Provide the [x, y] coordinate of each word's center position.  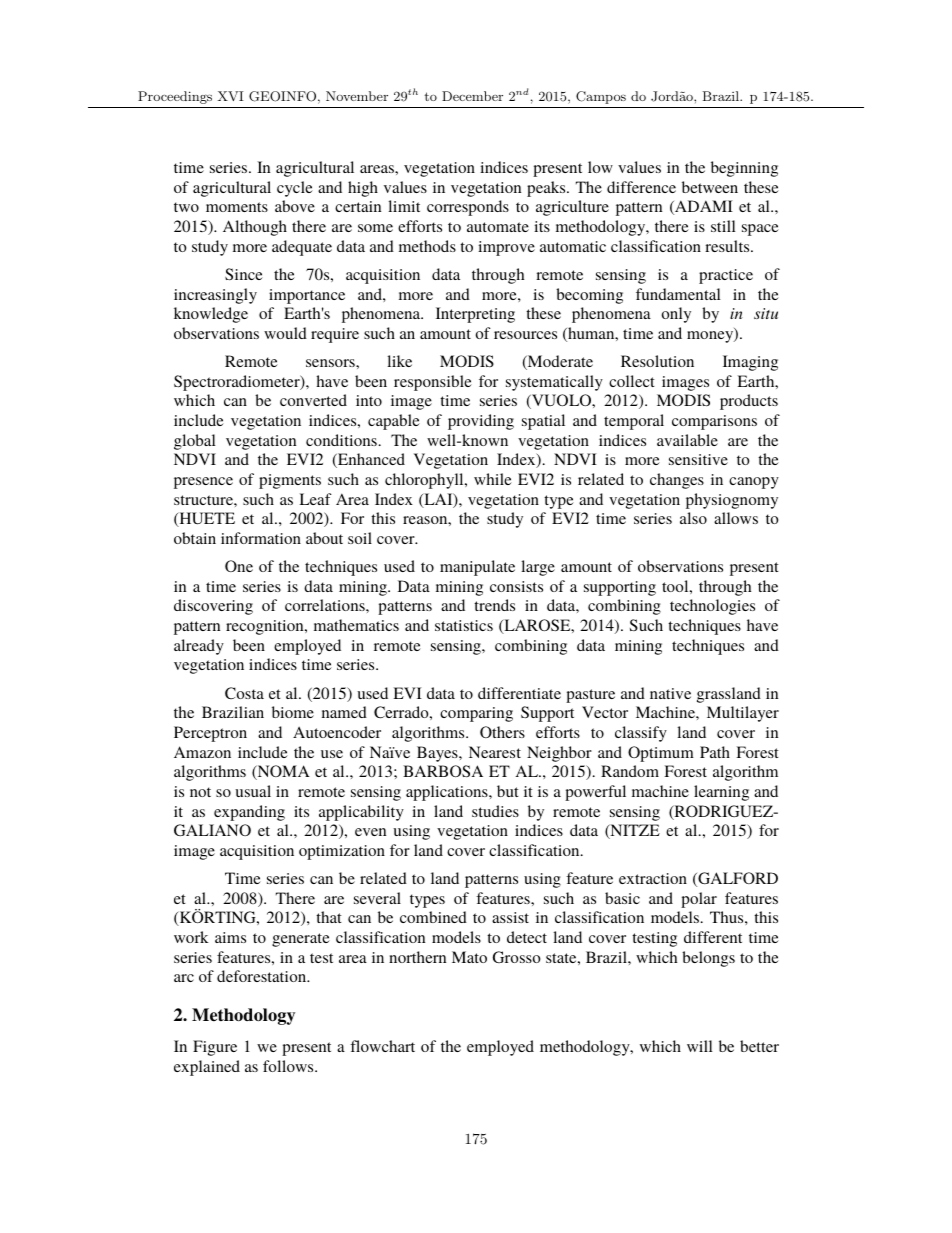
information [261, 538]
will [699, 1046]
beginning [744, 169]
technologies [712, 607]
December [472, 96]
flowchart [382, 1046]
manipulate [477, 568]
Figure [215, 1048]
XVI [231, 96]
